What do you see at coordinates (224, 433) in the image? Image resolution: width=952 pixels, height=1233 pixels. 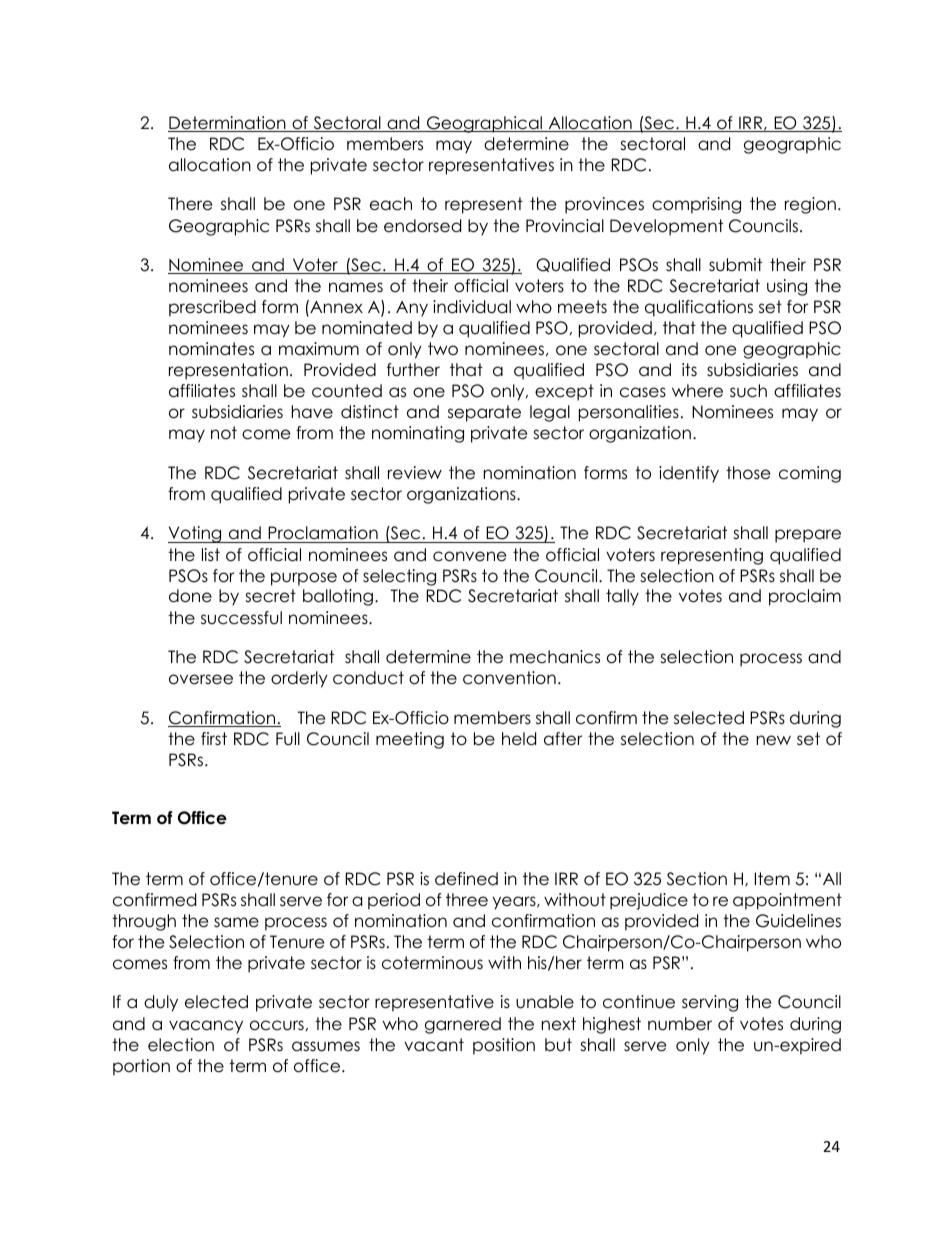 I see `not` at bounding box center [224, 433].
